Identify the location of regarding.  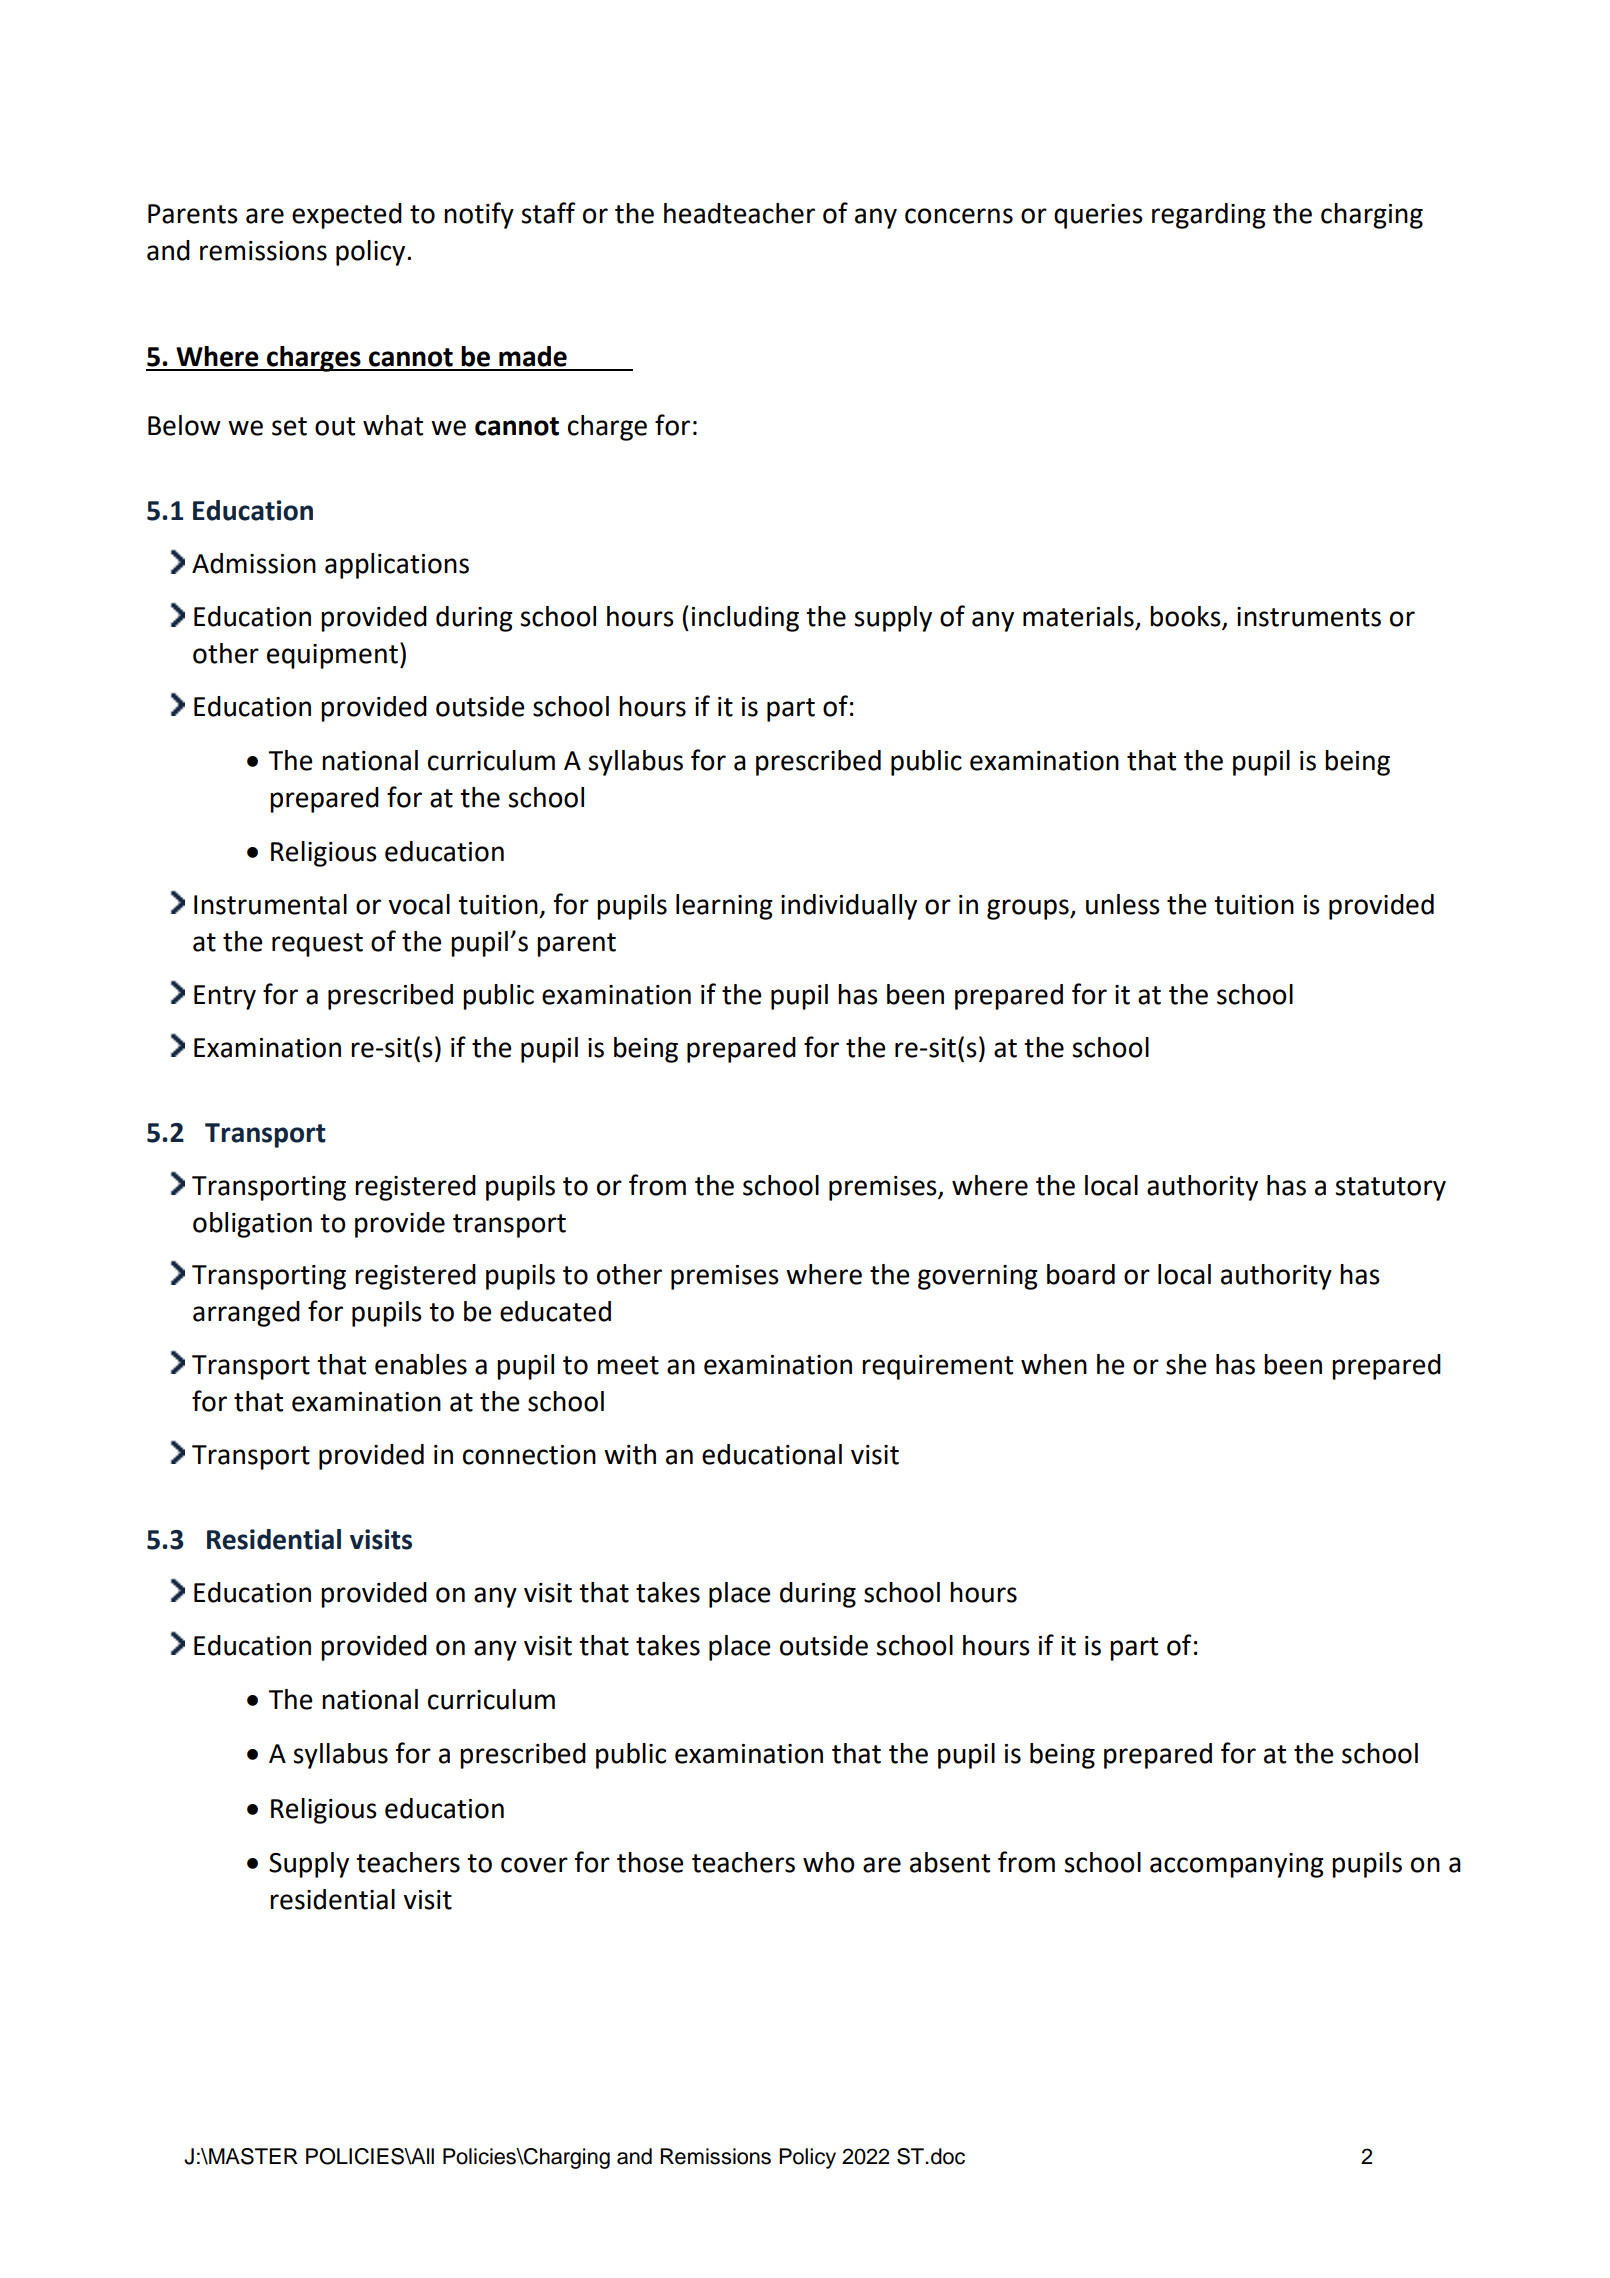
(1209, 216).
